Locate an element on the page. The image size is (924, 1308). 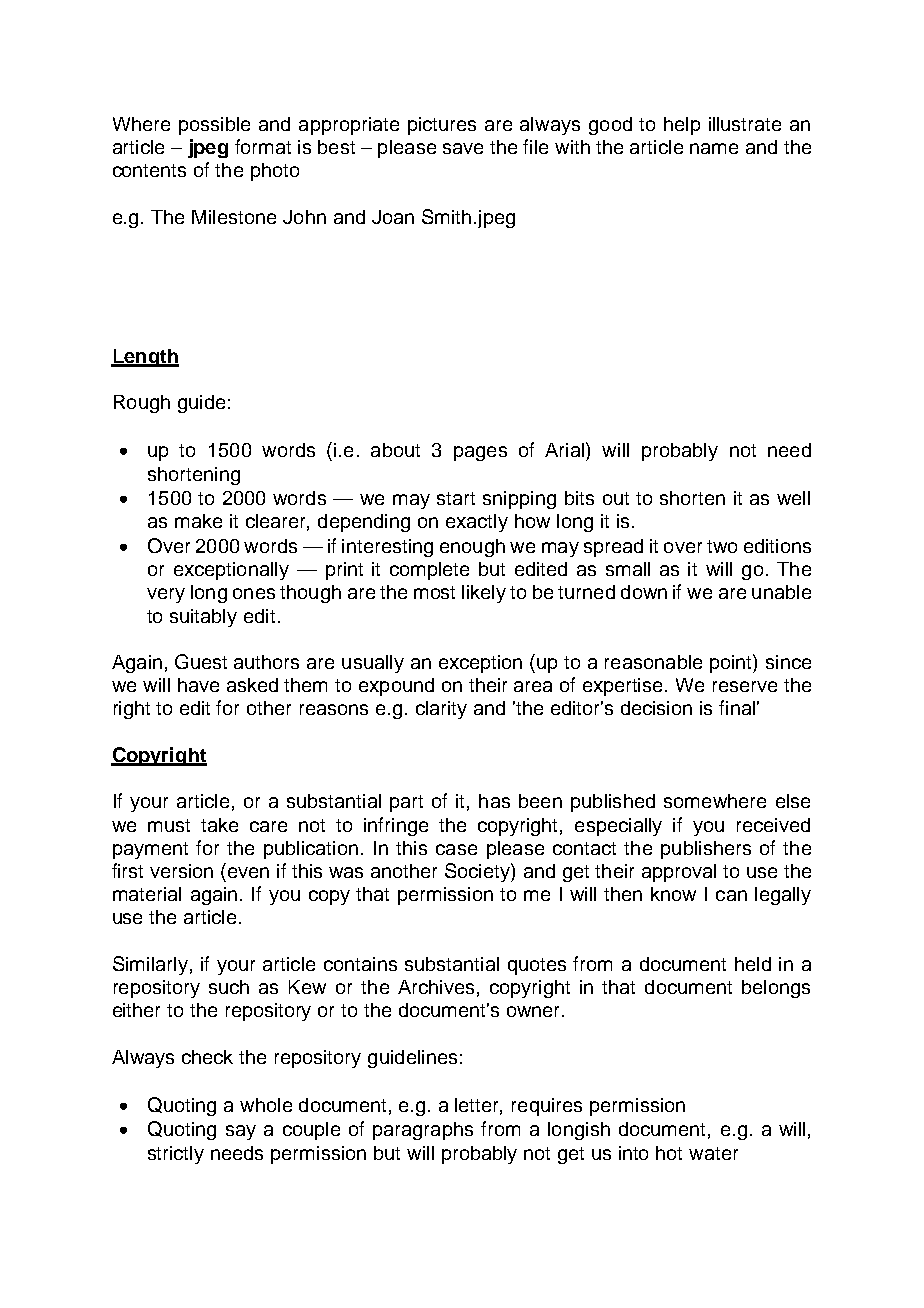
paragraphs is located at coordinates (423, 1131).
